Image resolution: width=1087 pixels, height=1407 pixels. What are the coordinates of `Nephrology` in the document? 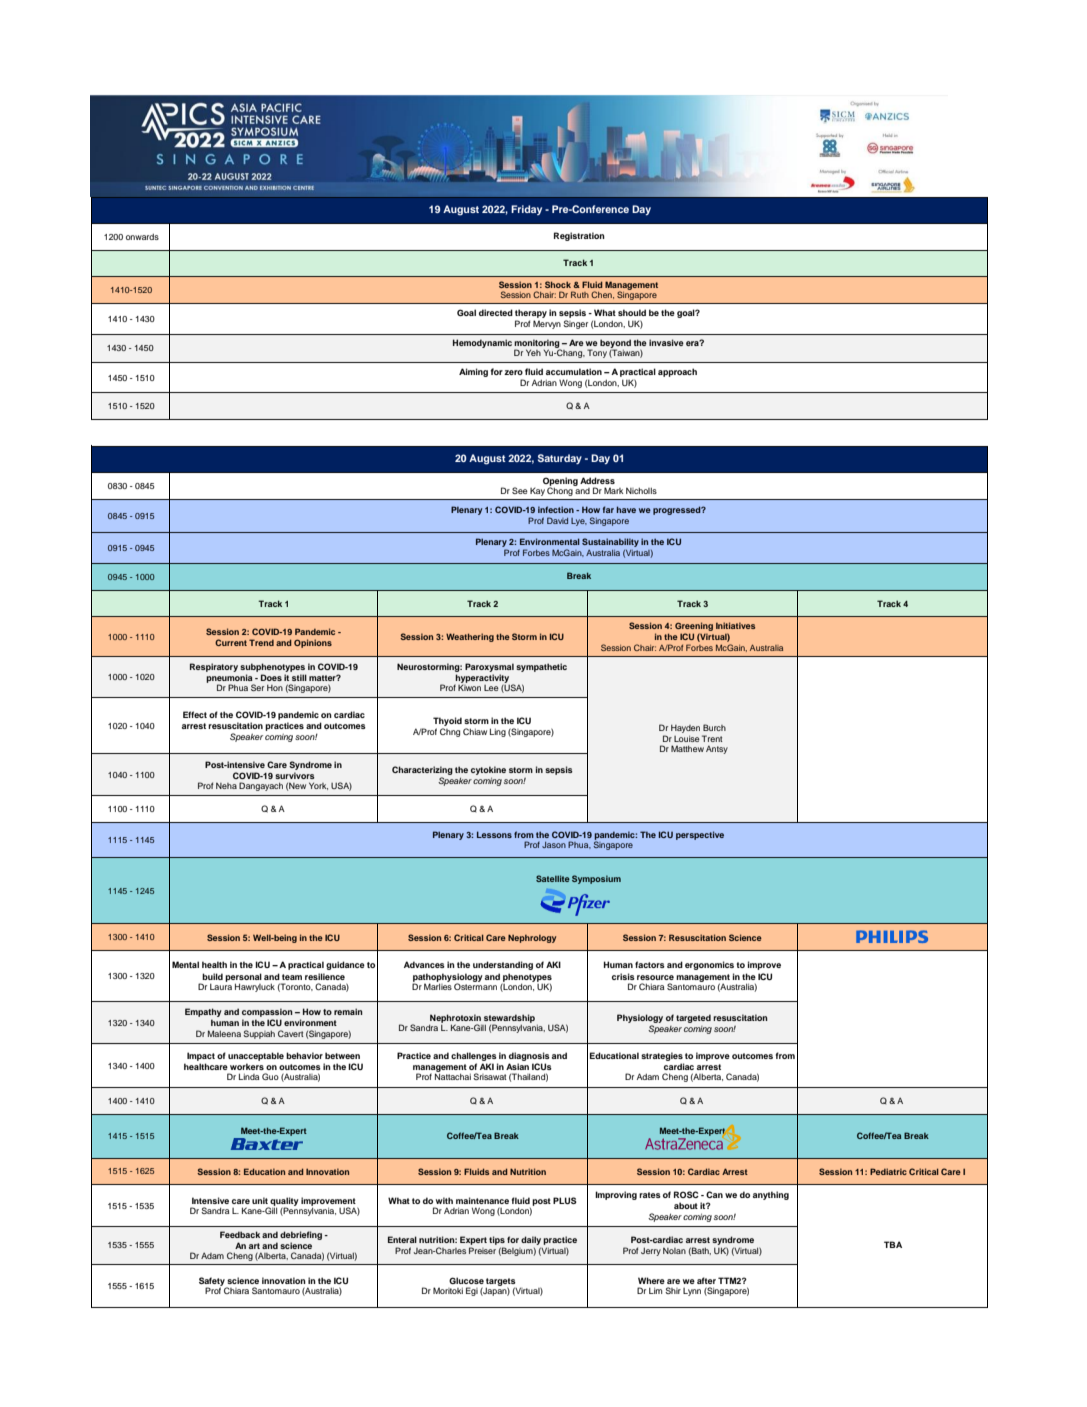 It's located at (532, 938).
